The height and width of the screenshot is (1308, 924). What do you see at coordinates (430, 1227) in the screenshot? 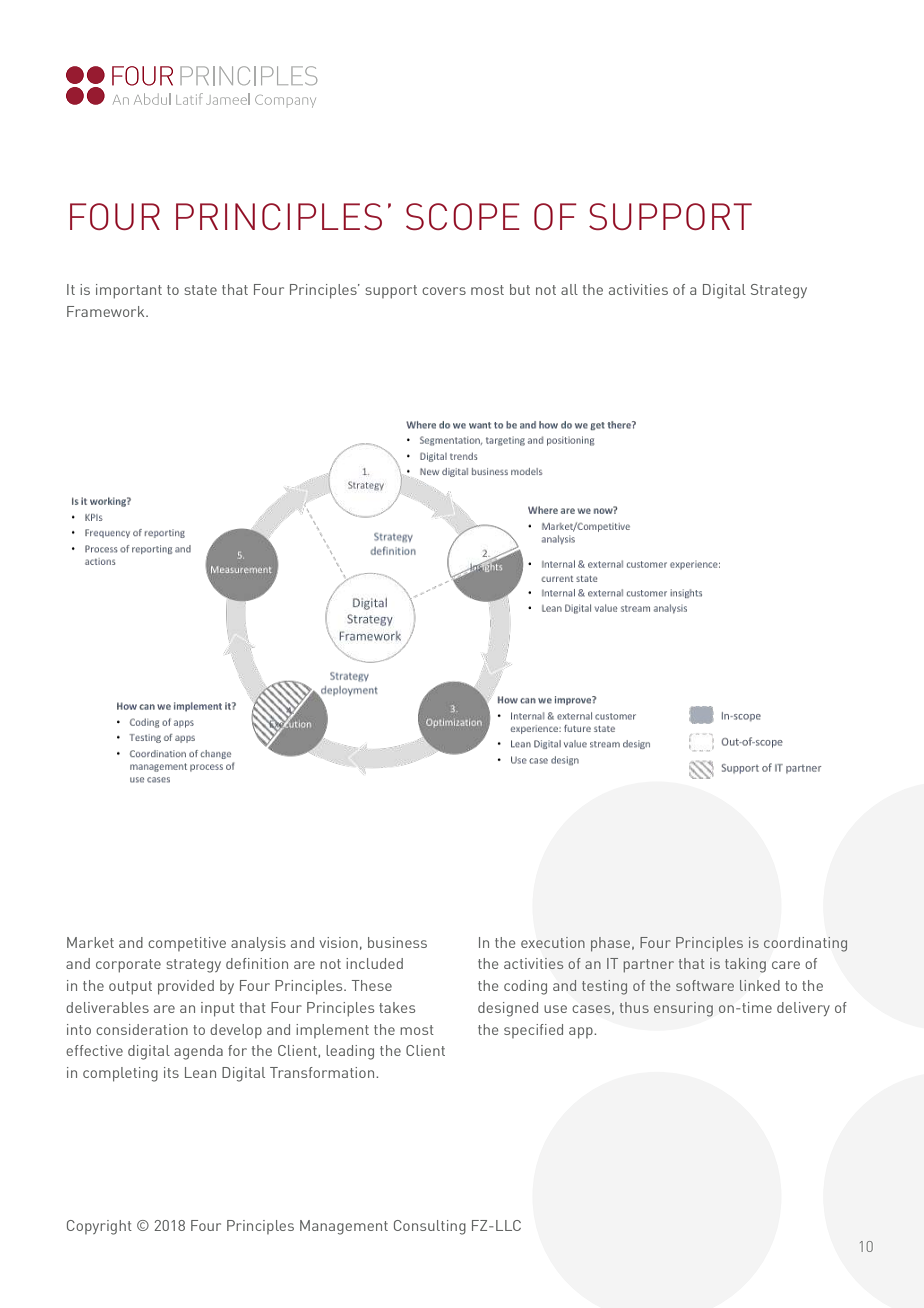
I see `Consulting` at bounding box center [430, 1227].
